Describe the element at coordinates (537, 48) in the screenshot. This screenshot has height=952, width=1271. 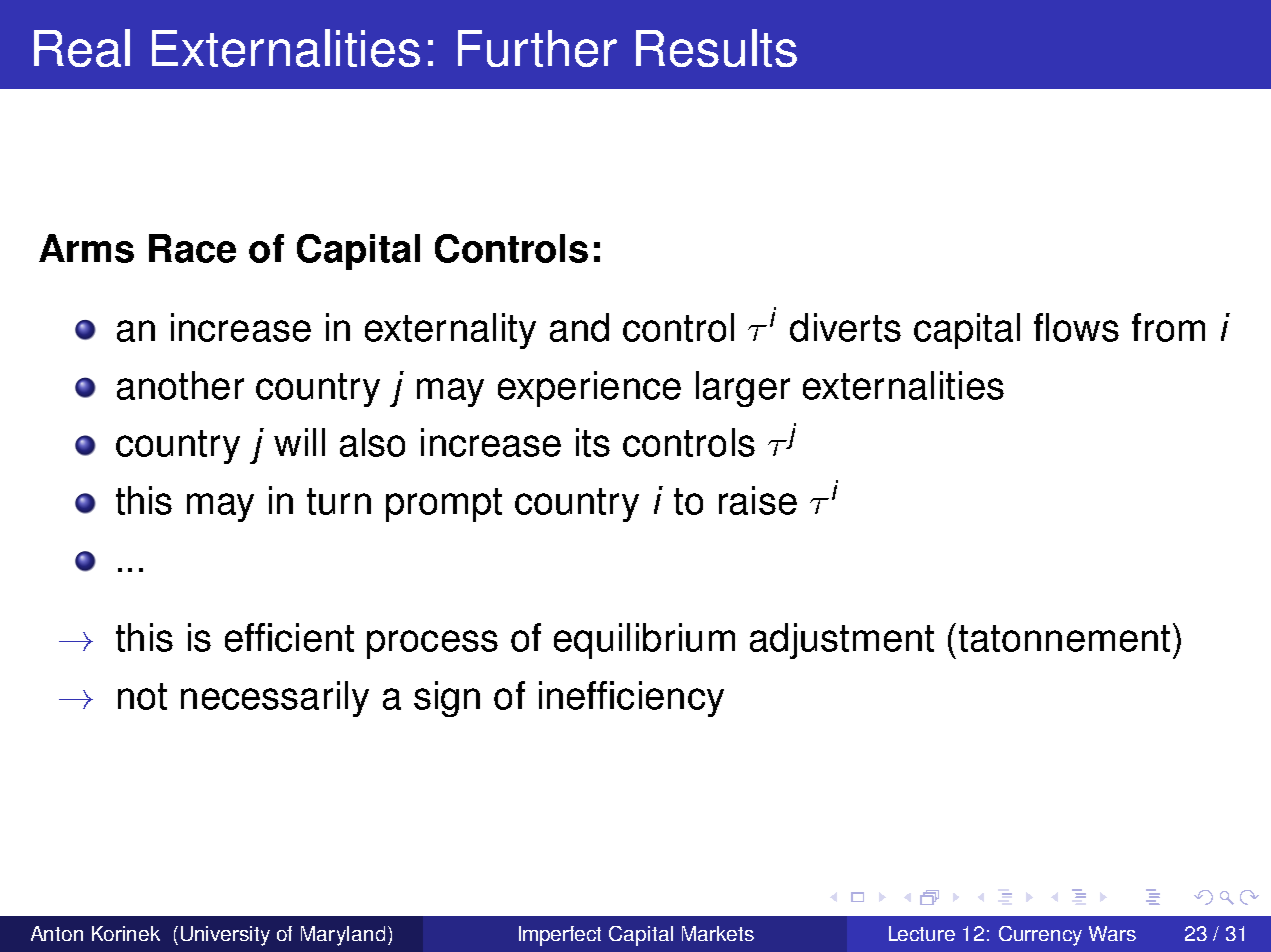
I see `Further` at that location.
